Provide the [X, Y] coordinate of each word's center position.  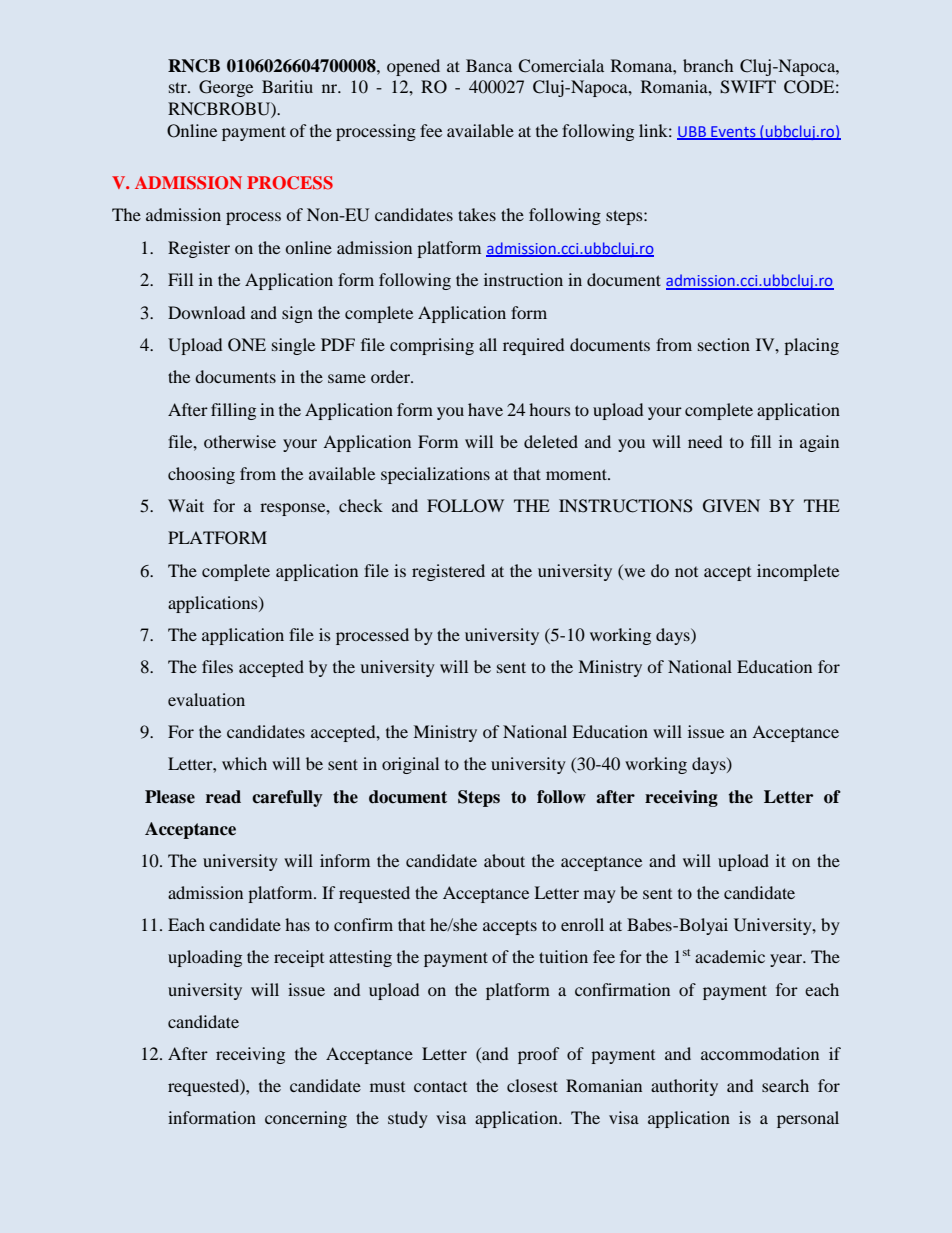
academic [730, 956]
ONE [247, 345]
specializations [435, 475]
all [488, 344]
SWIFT [748, 87]
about [504, 860]
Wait [186, 505]
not [686, 572]
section [724, 344]
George [226, 88]
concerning [306, 1119]
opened [413, 67]
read [223, 797]
